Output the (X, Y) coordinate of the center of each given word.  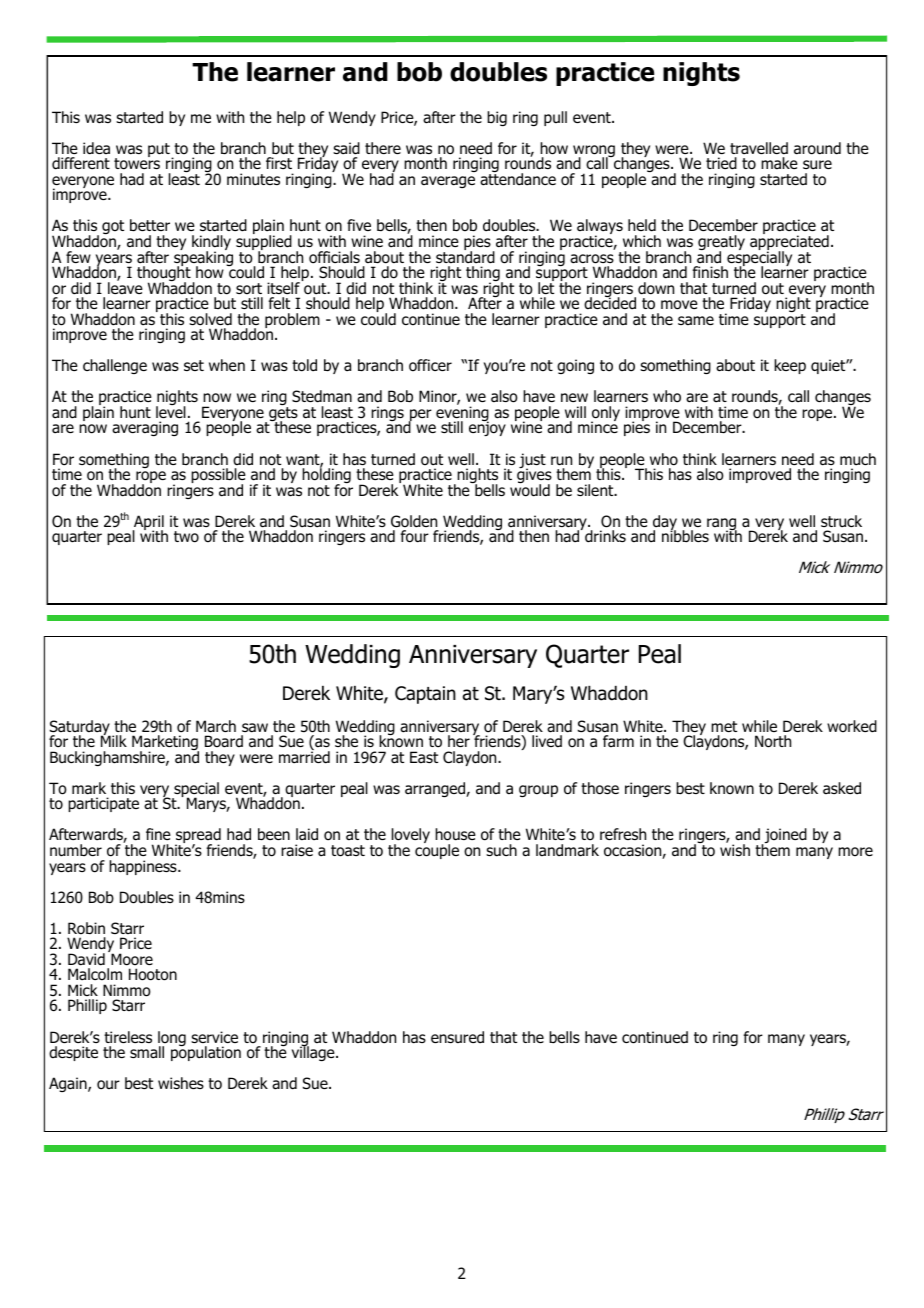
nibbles (685, 535)
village (314, 1052)
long (172, 1040)
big (497, 118)
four (414, 536)
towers (137, 163)
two (186, 537)
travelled (759, 148)
